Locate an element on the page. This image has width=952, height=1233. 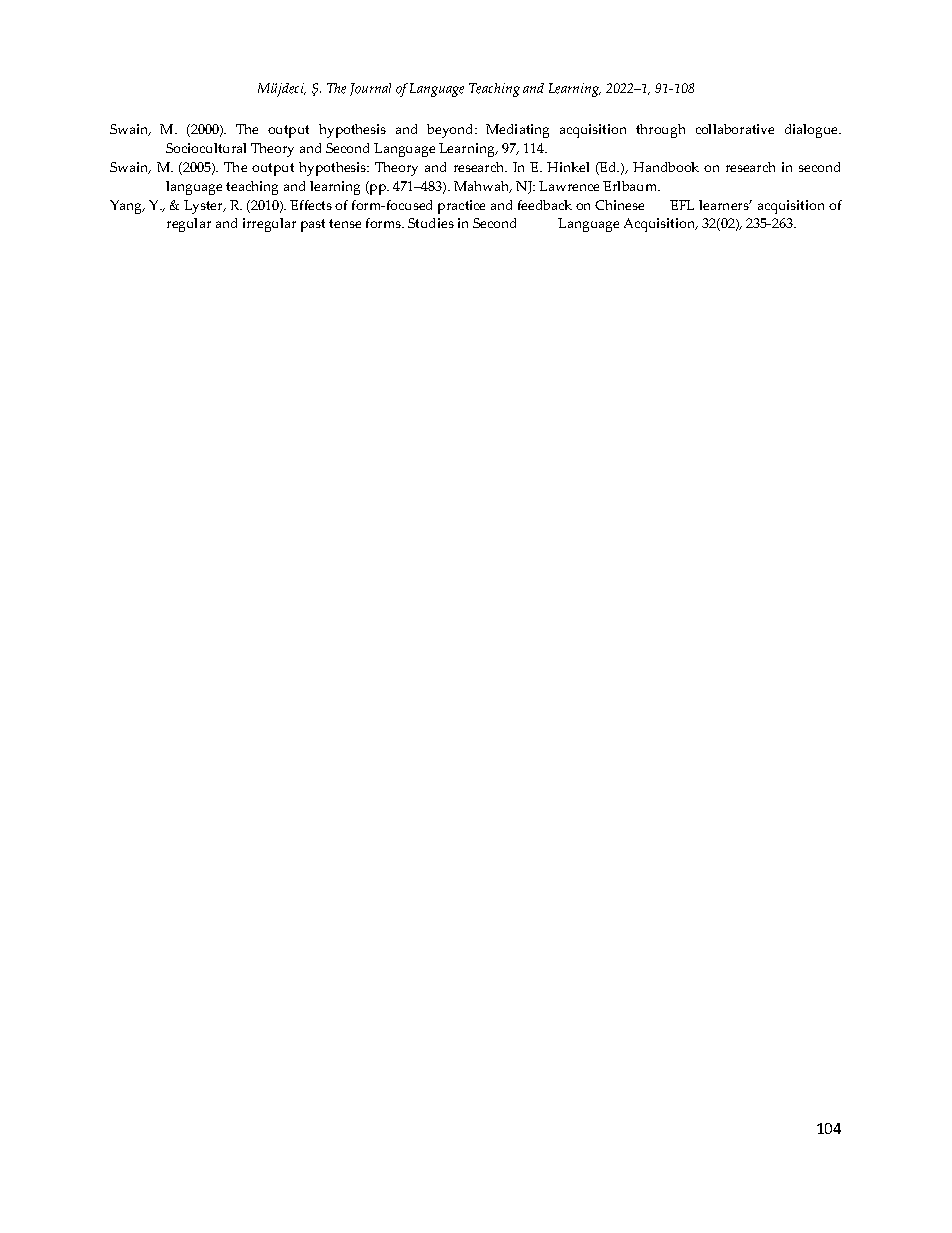
Effects is located at coordinates (311, 205).
